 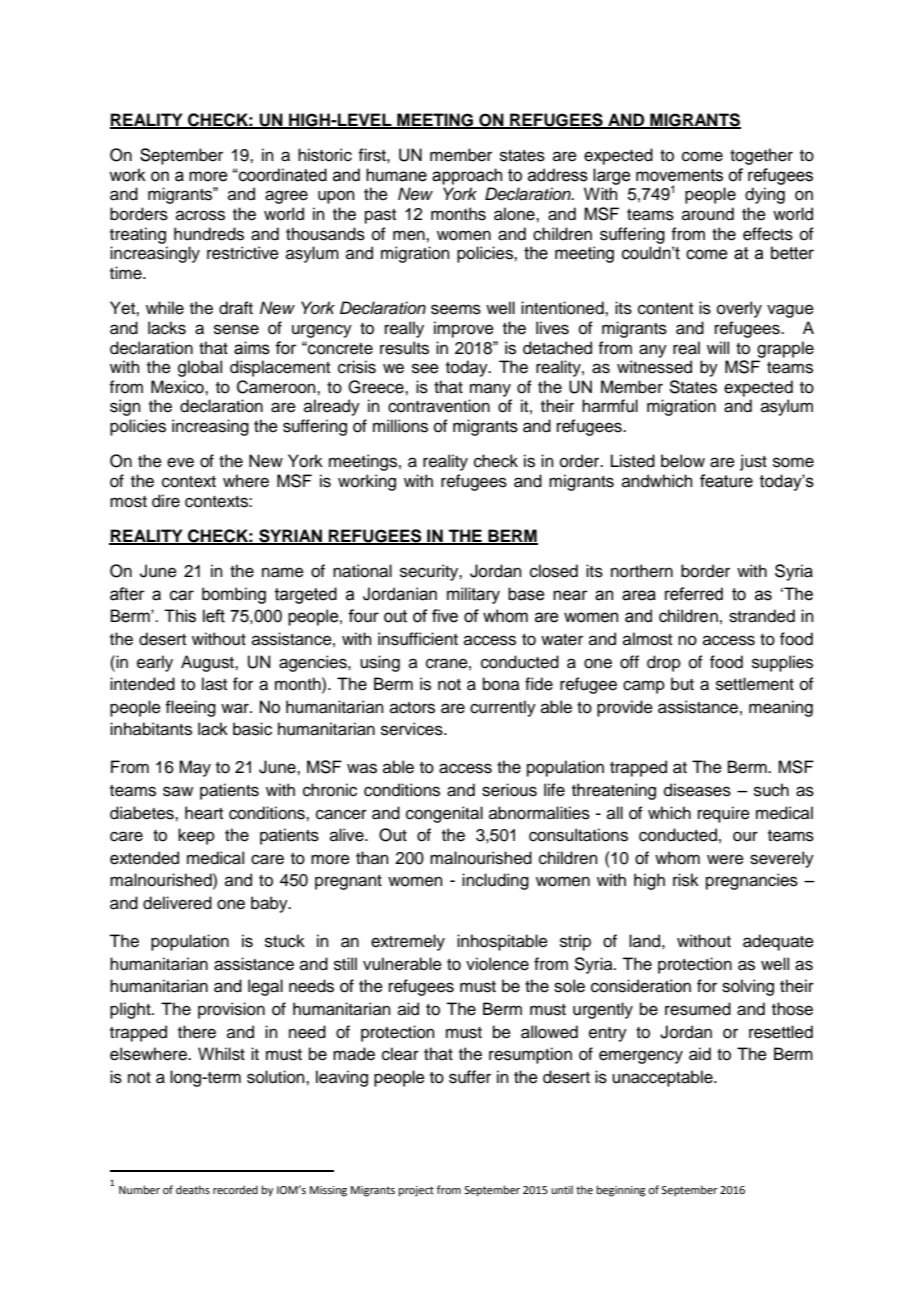 What do you see at coordinates (501, 684) in the document?
I see `bona` at bounding box center [501, 684].
